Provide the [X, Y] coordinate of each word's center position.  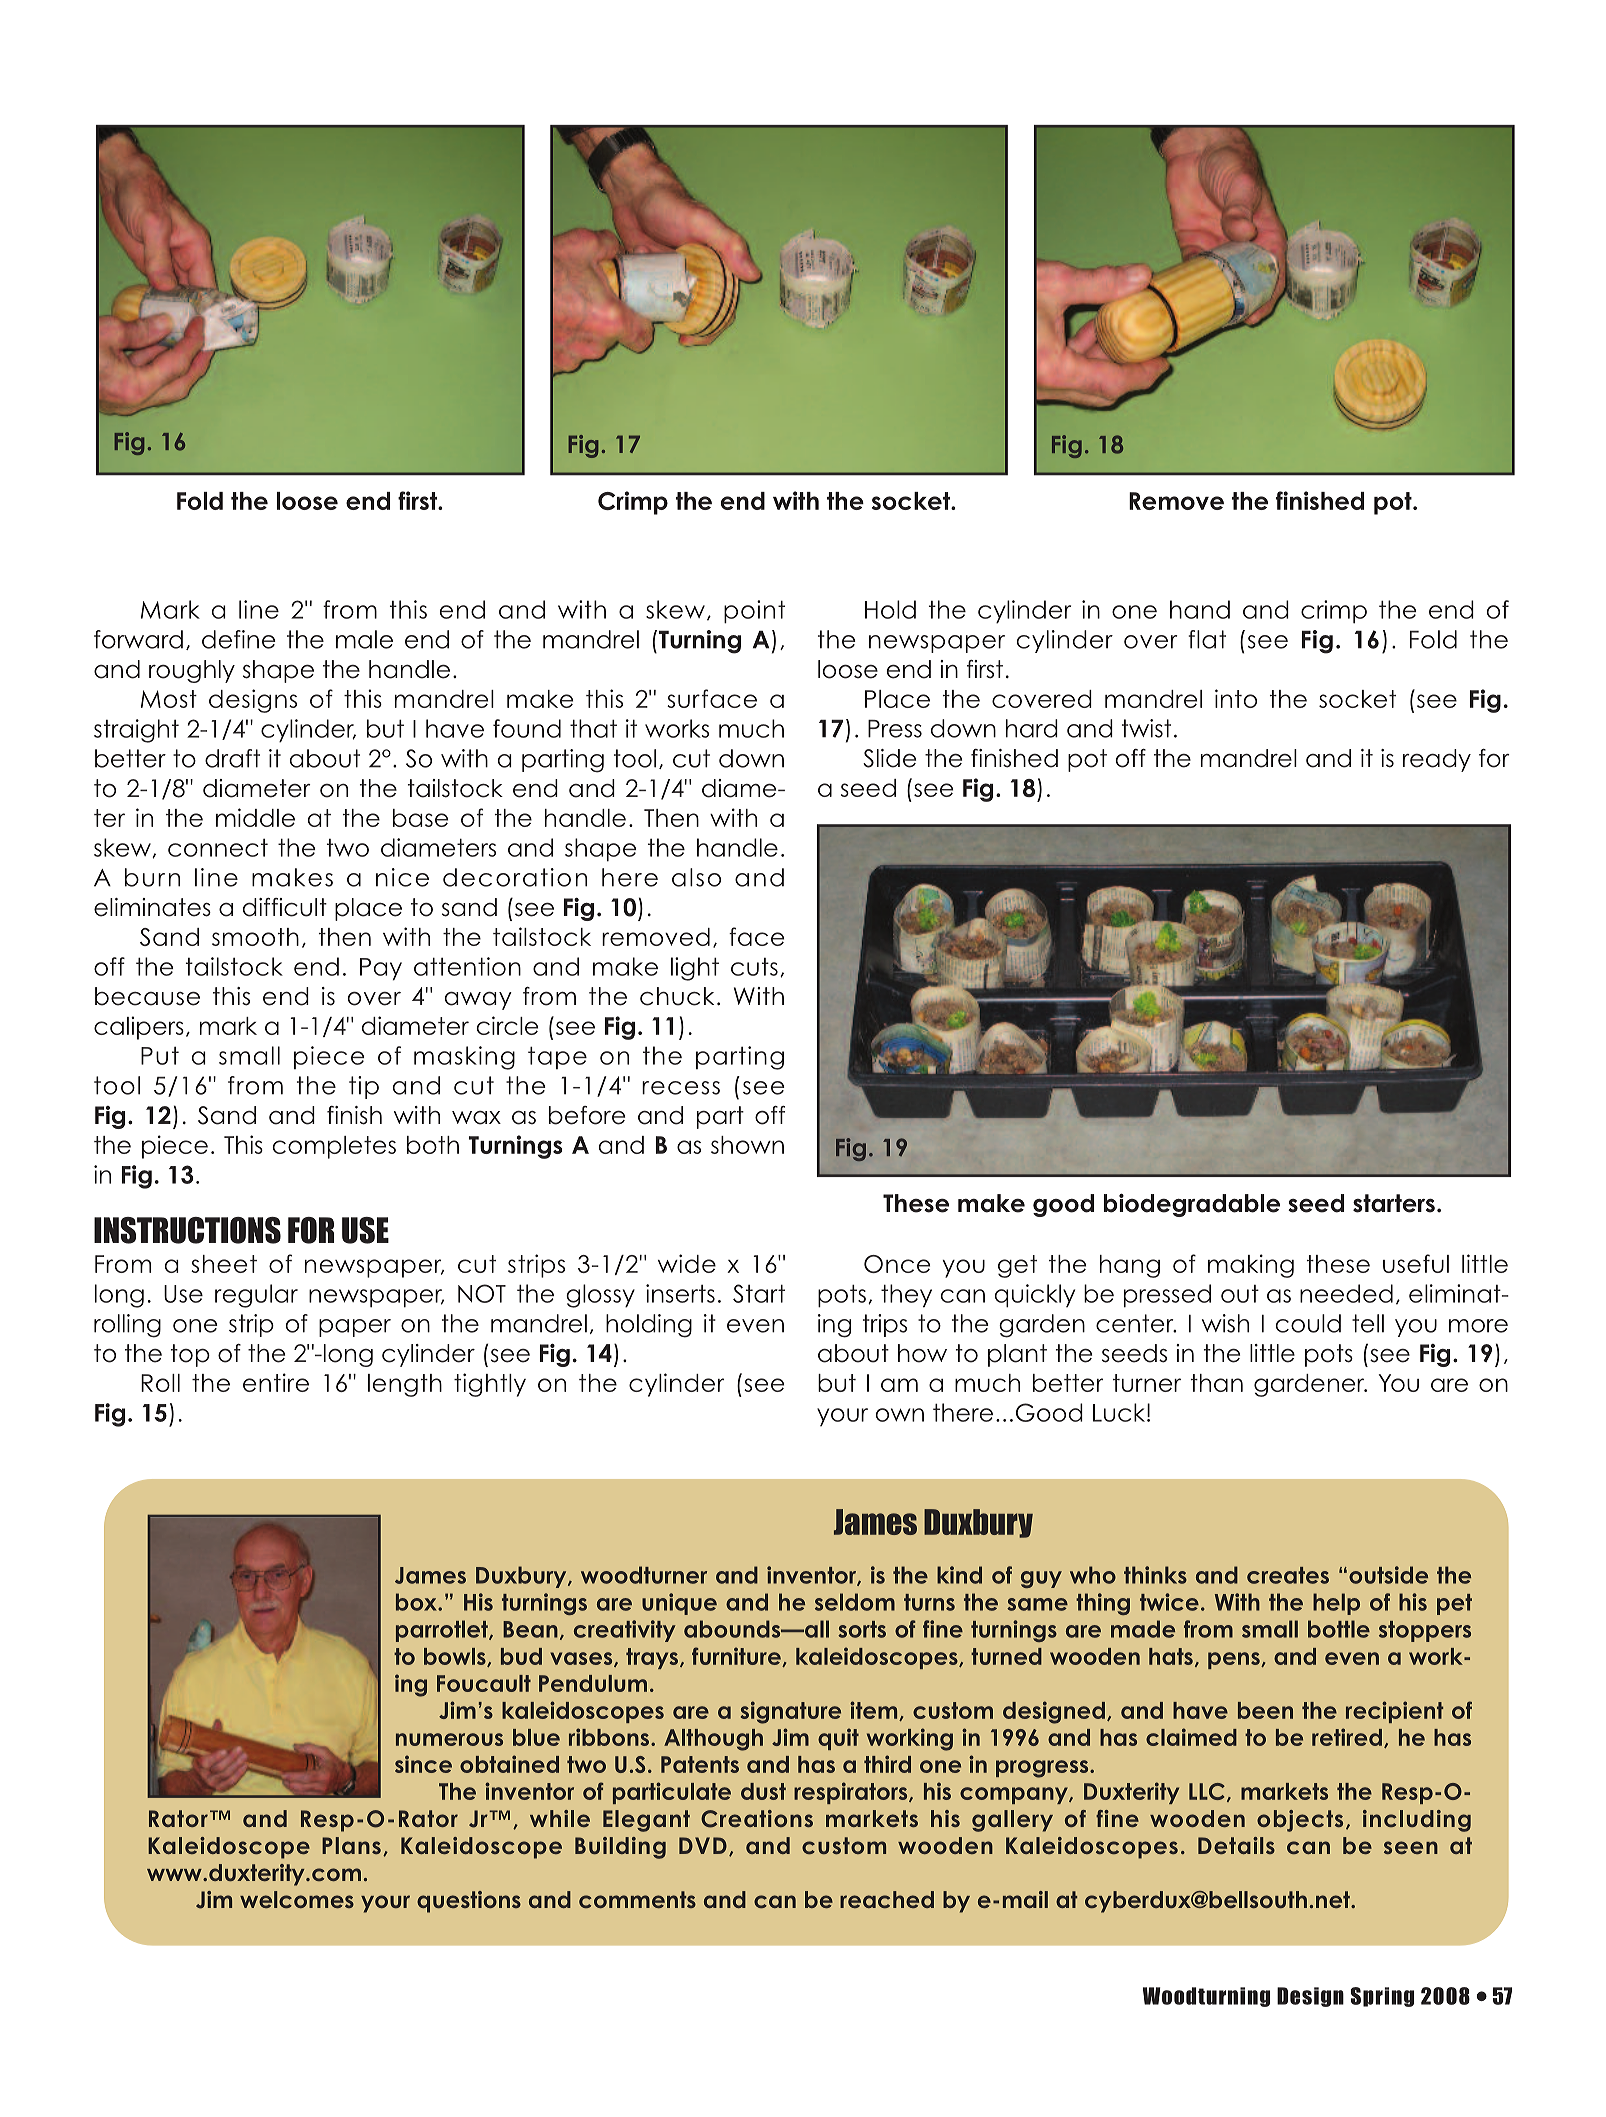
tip [364, 1087]
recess [681, 1088]
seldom [855, 1602]
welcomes [297, 1899]
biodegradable [1192, 1205]
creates [1288, 1575]
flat [1207, 639]
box [417, 1602]
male [364, 639]
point [754, 612]
